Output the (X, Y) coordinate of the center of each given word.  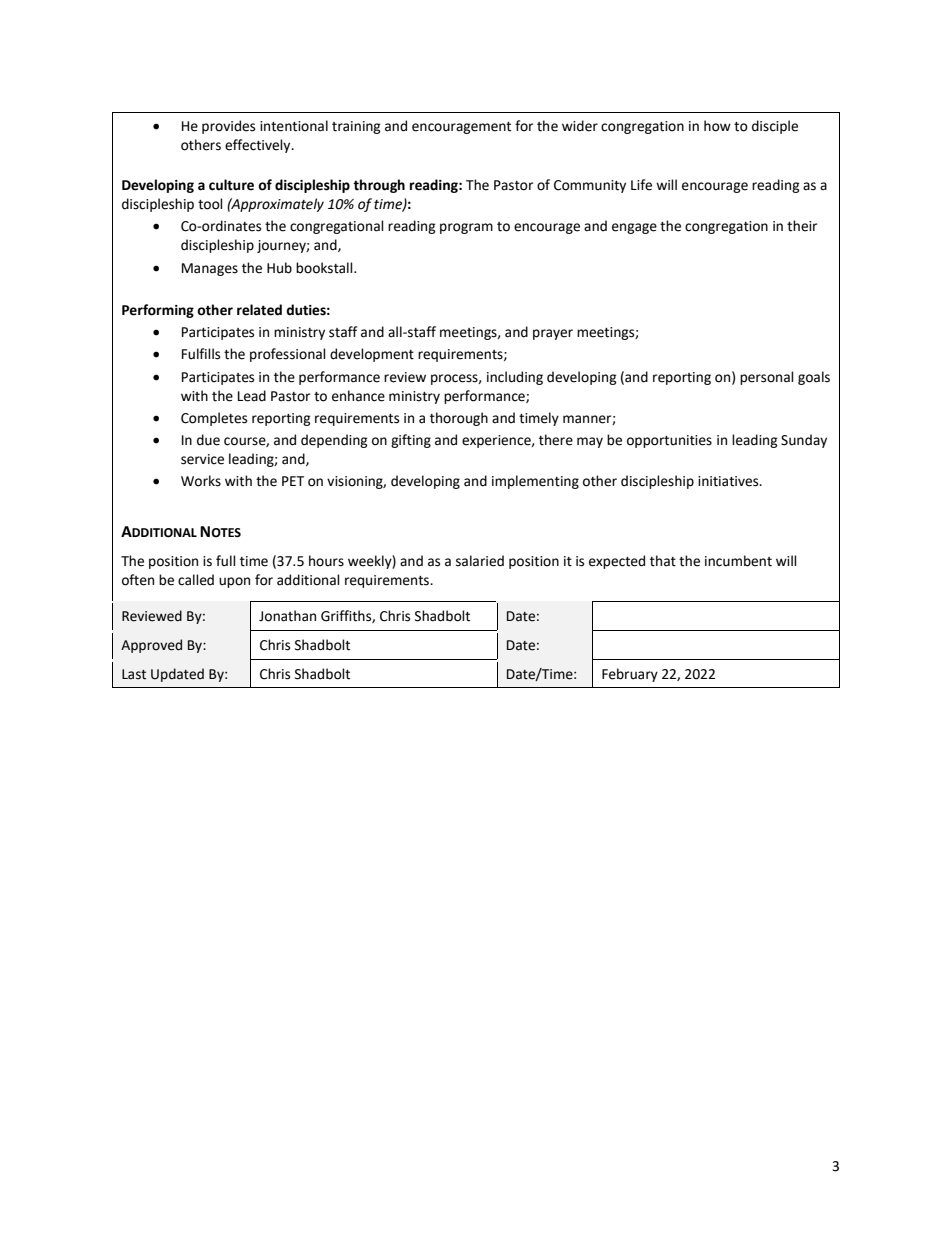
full (226, 561)
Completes (214, 419)
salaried (480, 561)
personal (767, 378)
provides (228, 127)
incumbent (738, 561)
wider (580, 126)
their (802, 226)
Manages (210, 269)
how (717, 126)
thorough (459, 419)
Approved (151, 646)
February (630, 675)
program (466, 228)
